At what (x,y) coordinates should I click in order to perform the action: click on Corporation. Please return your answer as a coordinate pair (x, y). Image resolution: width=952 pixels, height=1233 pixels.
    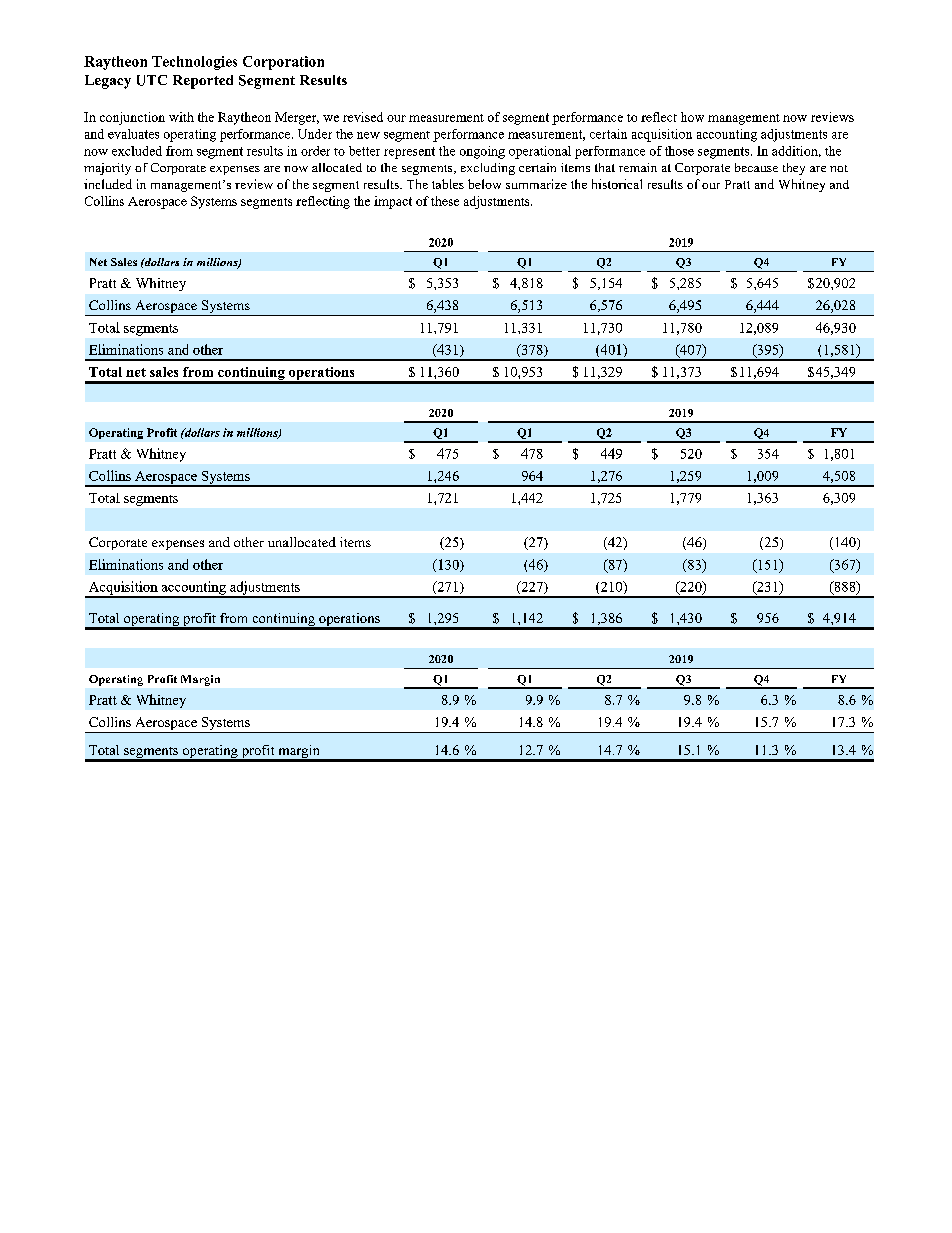
    Looking at the image, I should click on (283, 63).
